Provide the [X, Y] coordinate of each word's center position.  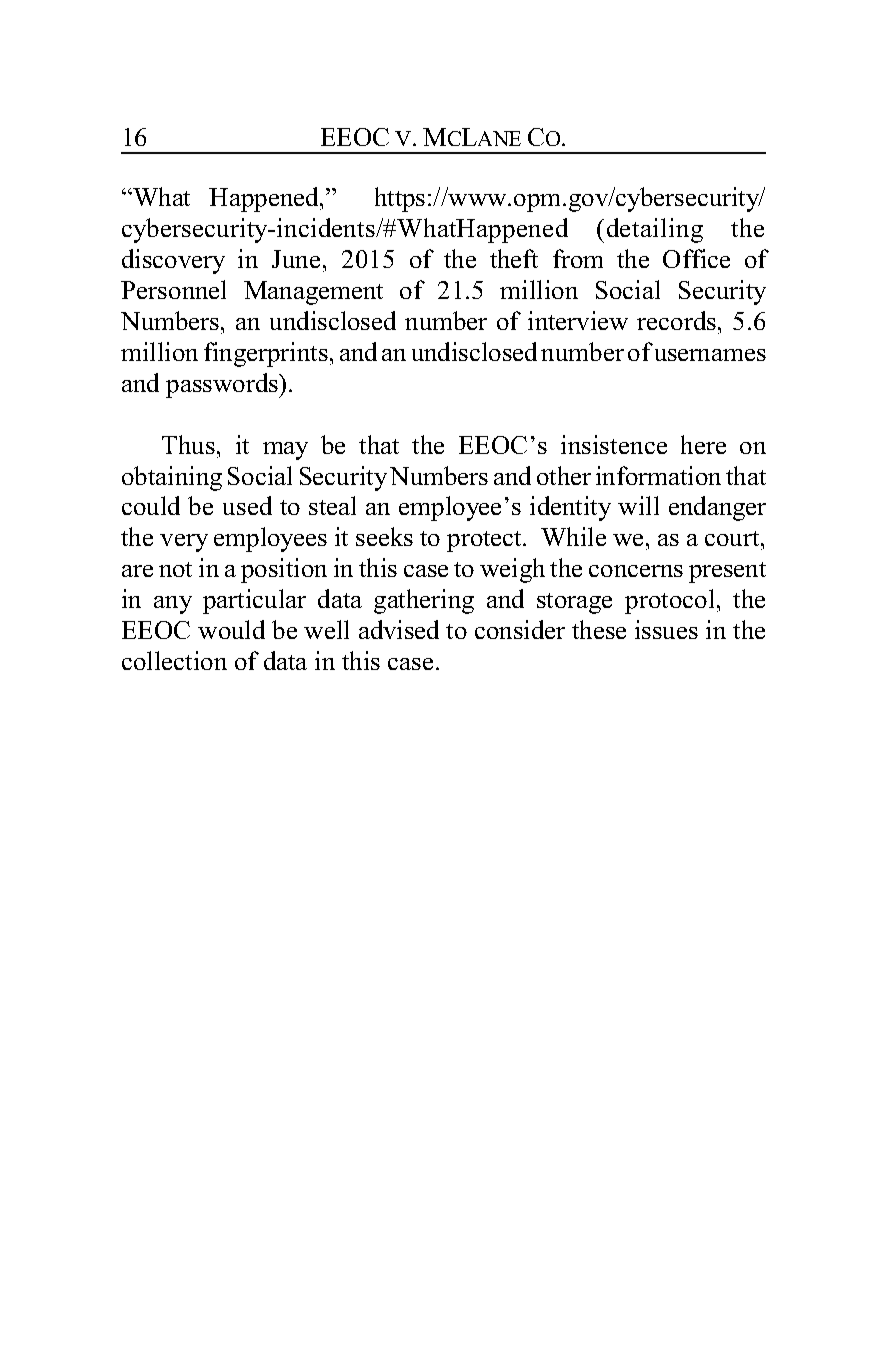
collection [174, 660]
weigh [512, 570]
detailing [655, 230]
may [285, 451]
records [676, 320]
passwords [223, 385]
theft [514, 258]
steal [332, 505]
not [175, 569]
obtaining [172, 478]
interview [578, 320]
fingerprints [266, 354]
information [658, 475]
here [703, 444]
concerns [636, 571]
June [296, 259]
